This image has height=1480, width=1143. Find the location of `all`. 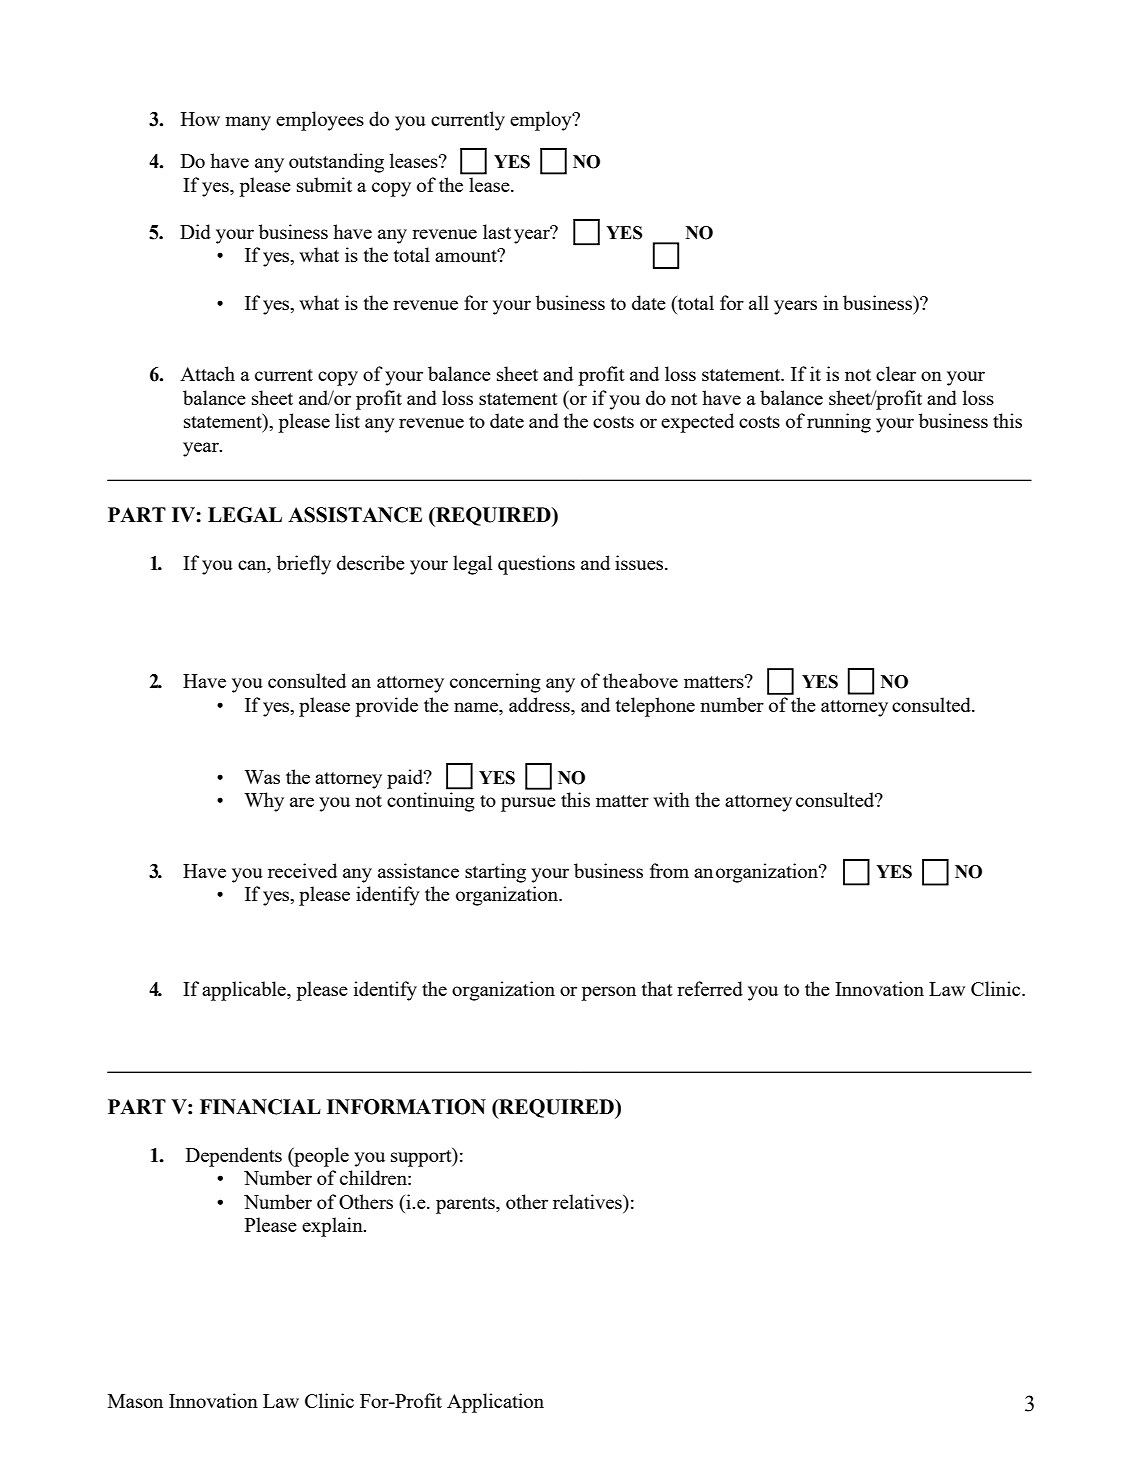

all is located at coordinates (759, 302).
